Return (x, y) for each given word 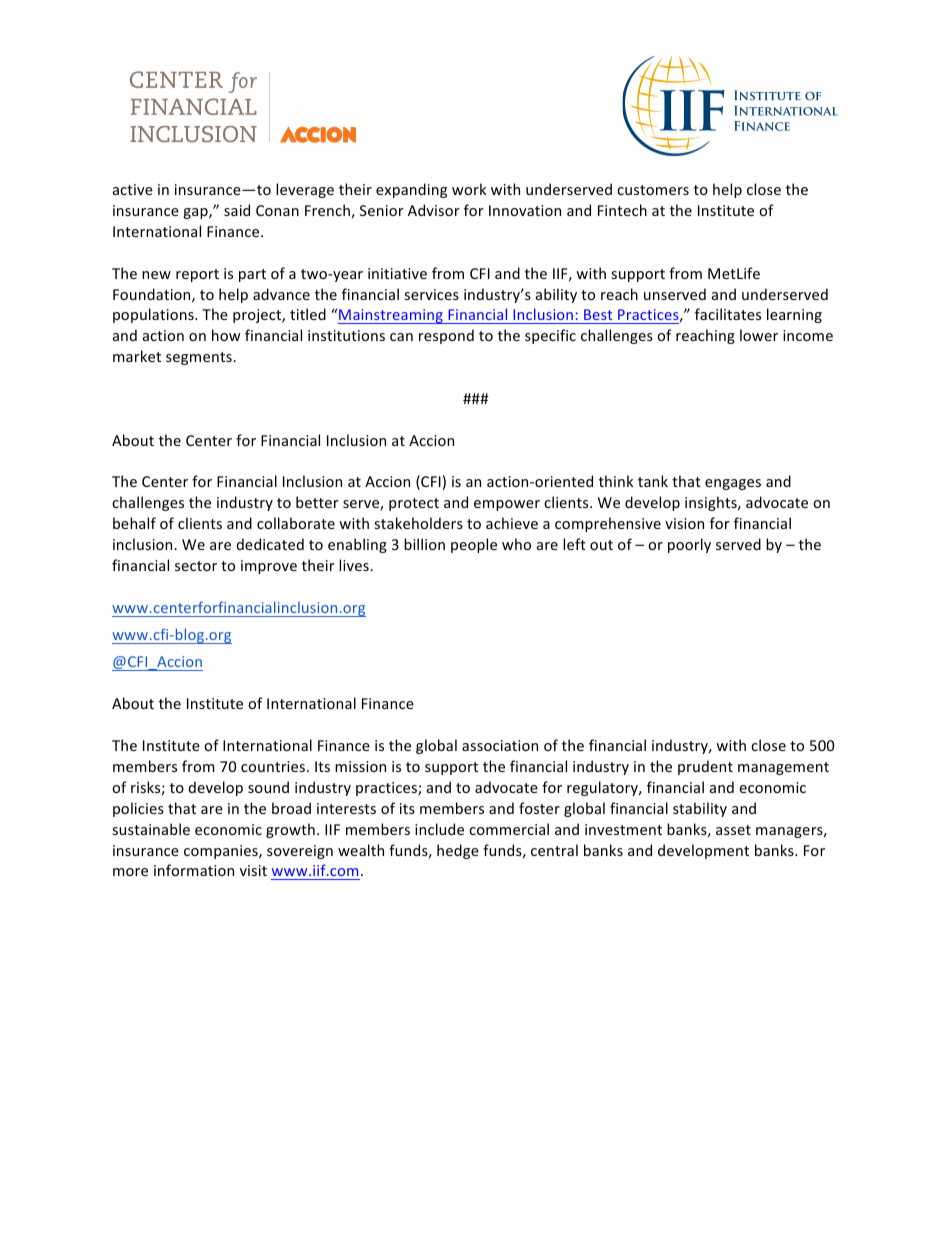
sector (196, 566)
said (237, 210)
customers (653, 190)
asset (733, 830)
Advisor (434, 210)
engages (733, 484)
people (474, 545)
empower (507, 505)
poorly (689, 545)
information (194, 870)
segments (200, 358)
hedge (458, 851)
